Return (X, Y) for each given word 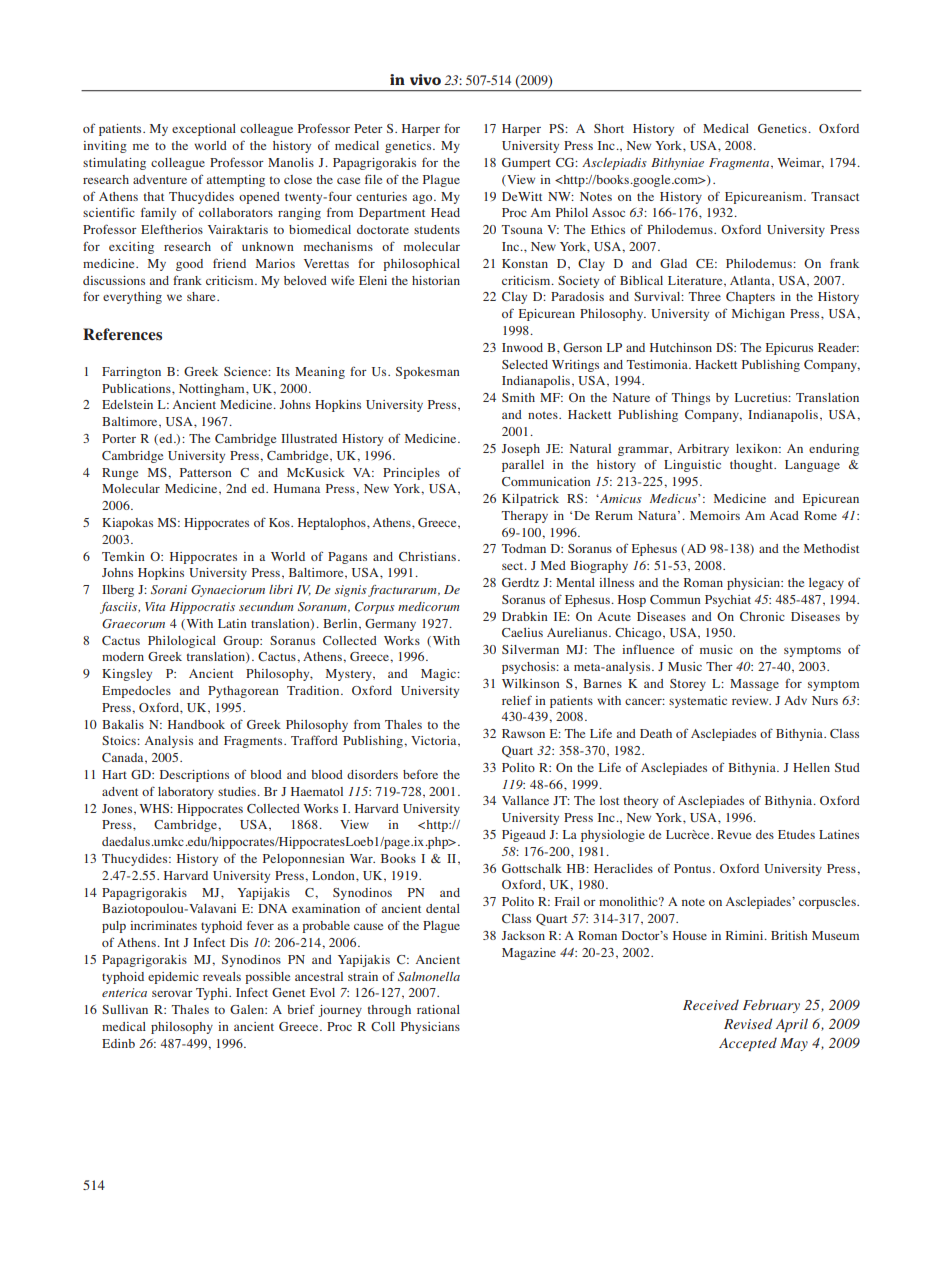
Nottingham (213, 390)
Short (609, 128)
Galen (248, 1009)
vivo (425, 79)
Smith (518, 397)
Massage (754, 685)
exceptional (204, 130)
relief (517, 700)
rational (438, 1009)
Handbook (196, 724)
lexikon (758, 448)
